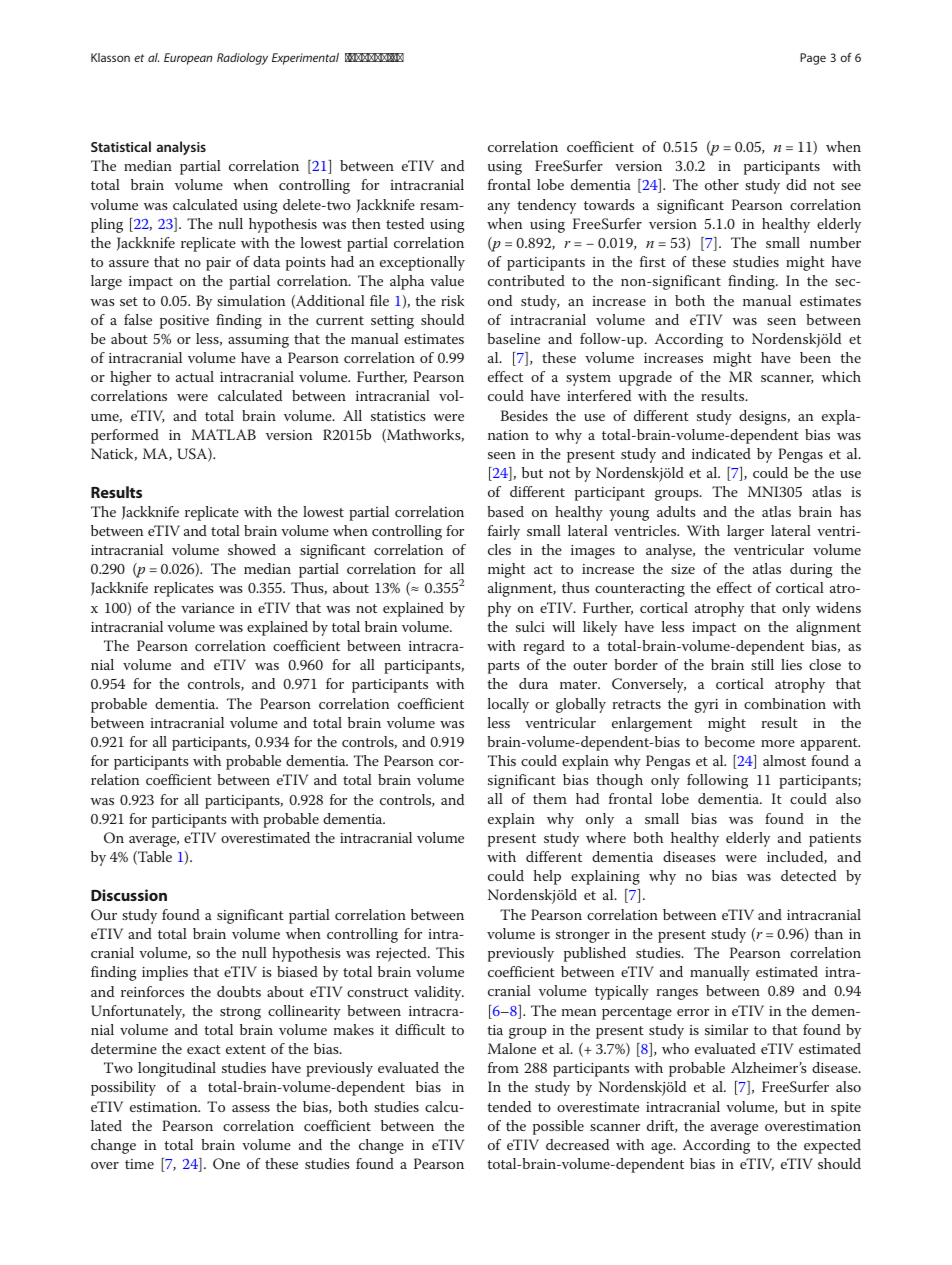 This page has width=952, height=1265. Describe the element at coordinates (784, 760) in the page. I see `almost` at that location.
